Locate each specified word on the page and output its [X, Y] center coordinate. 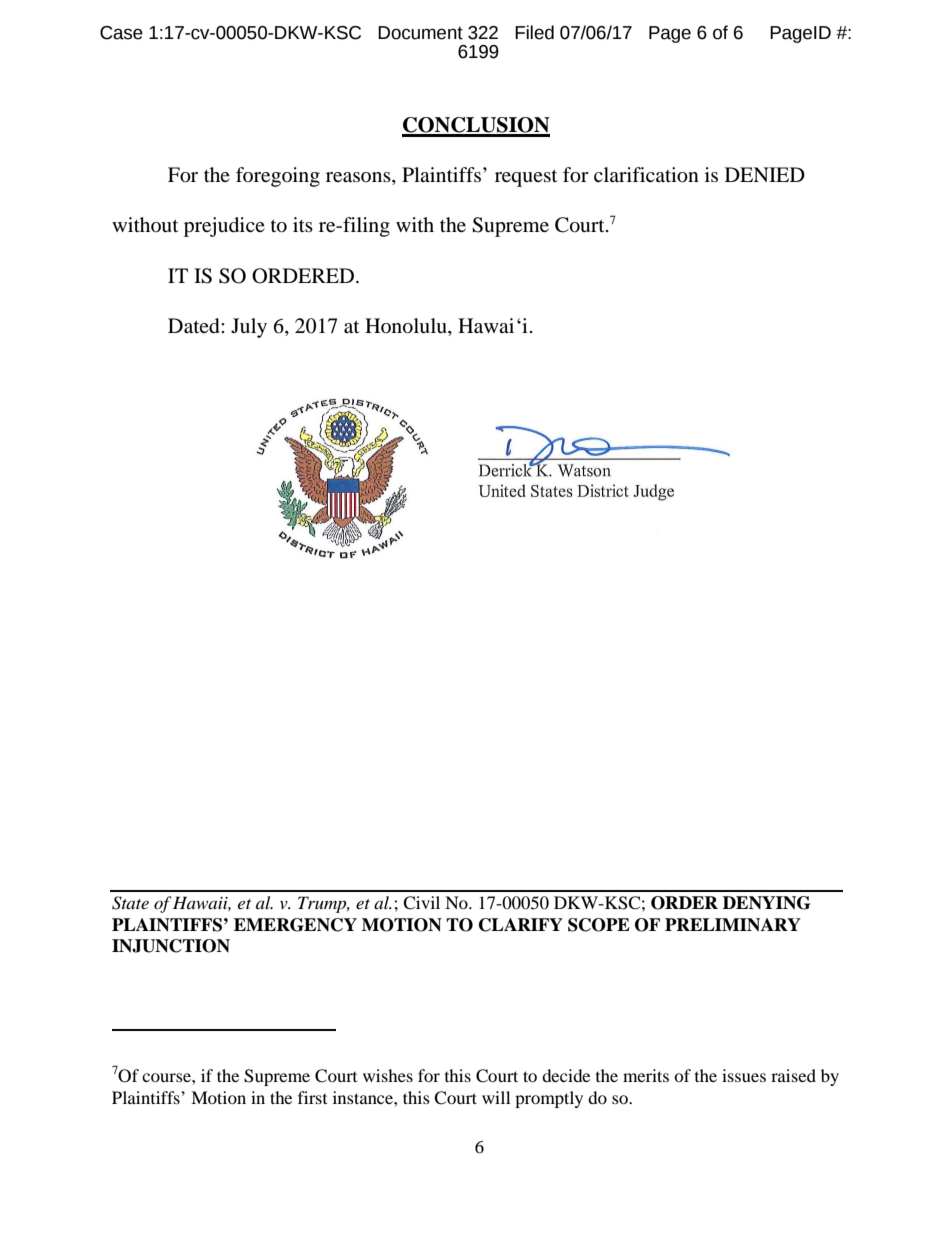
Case [121, 33]
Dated [195, 326]
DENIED [765, 174]
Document [420, 33]
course [167, 1077]
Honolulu [407, 326]
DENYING [766, 903]
